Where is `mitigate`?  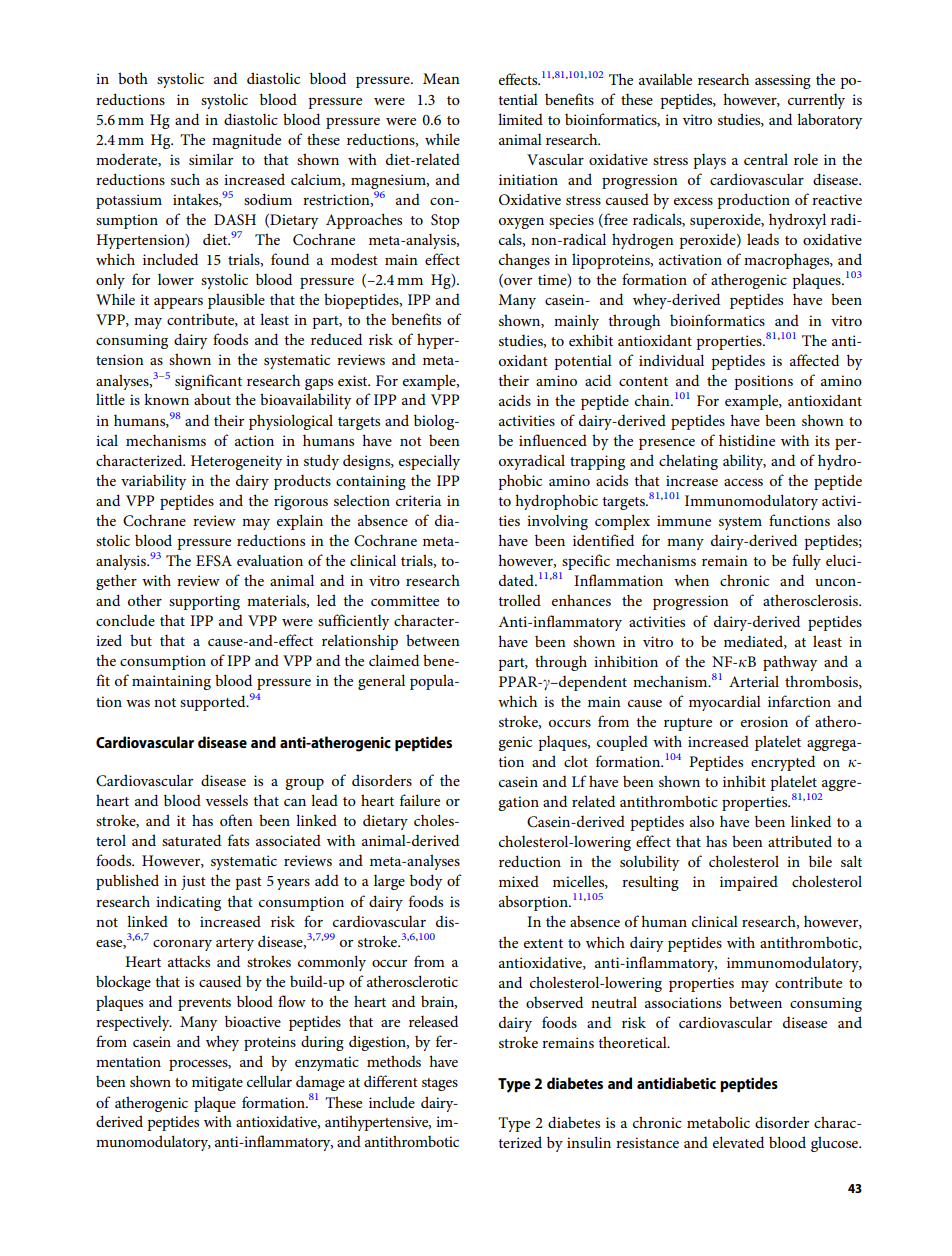 mitigate is located at coordinates (217, 1083).
